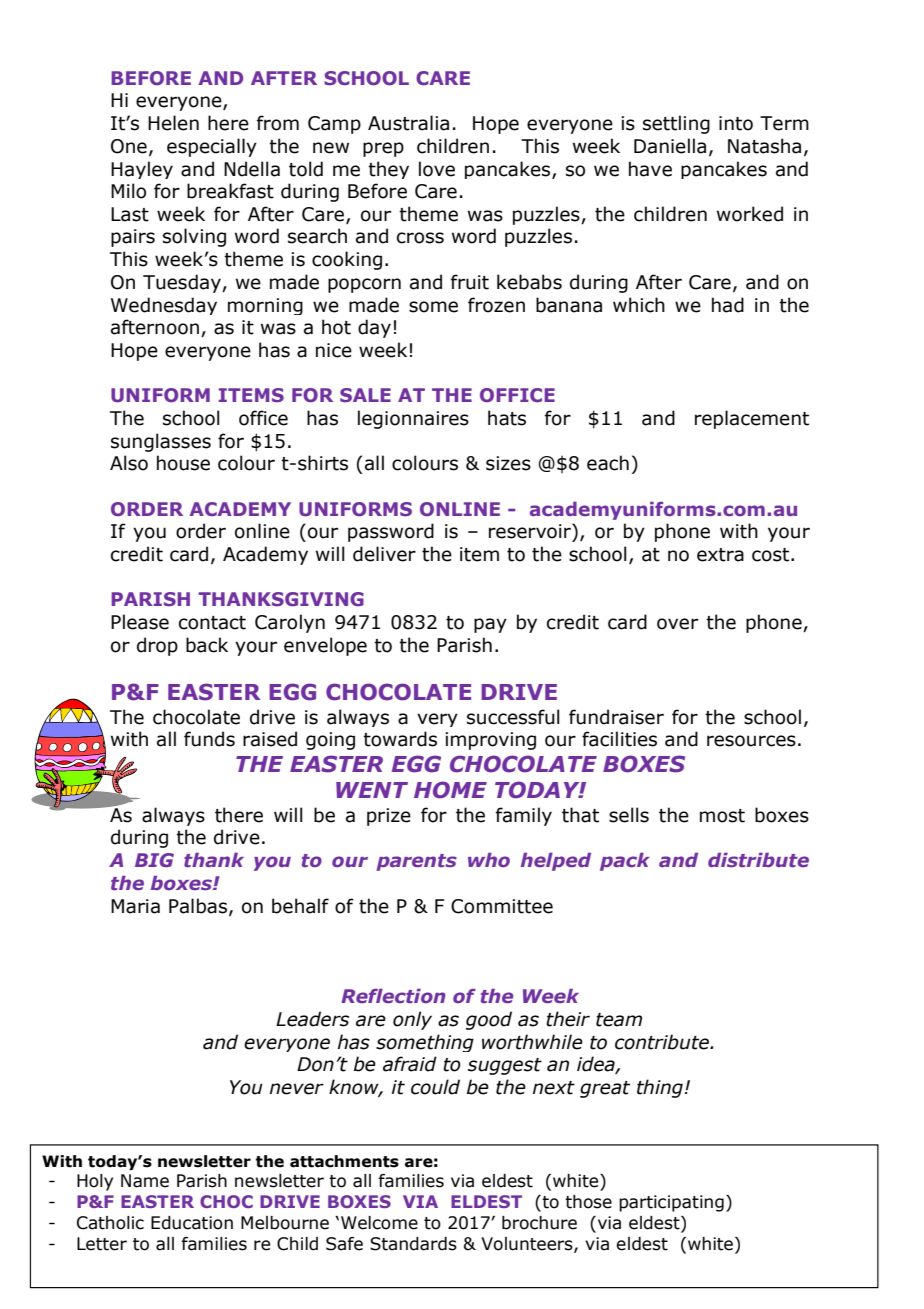 The height and width of the screenshot is (1309, 924). What do you see at coordinates (670, 146) in the screenshot?
I see `Daniella` at bounding box center [670, 146].
